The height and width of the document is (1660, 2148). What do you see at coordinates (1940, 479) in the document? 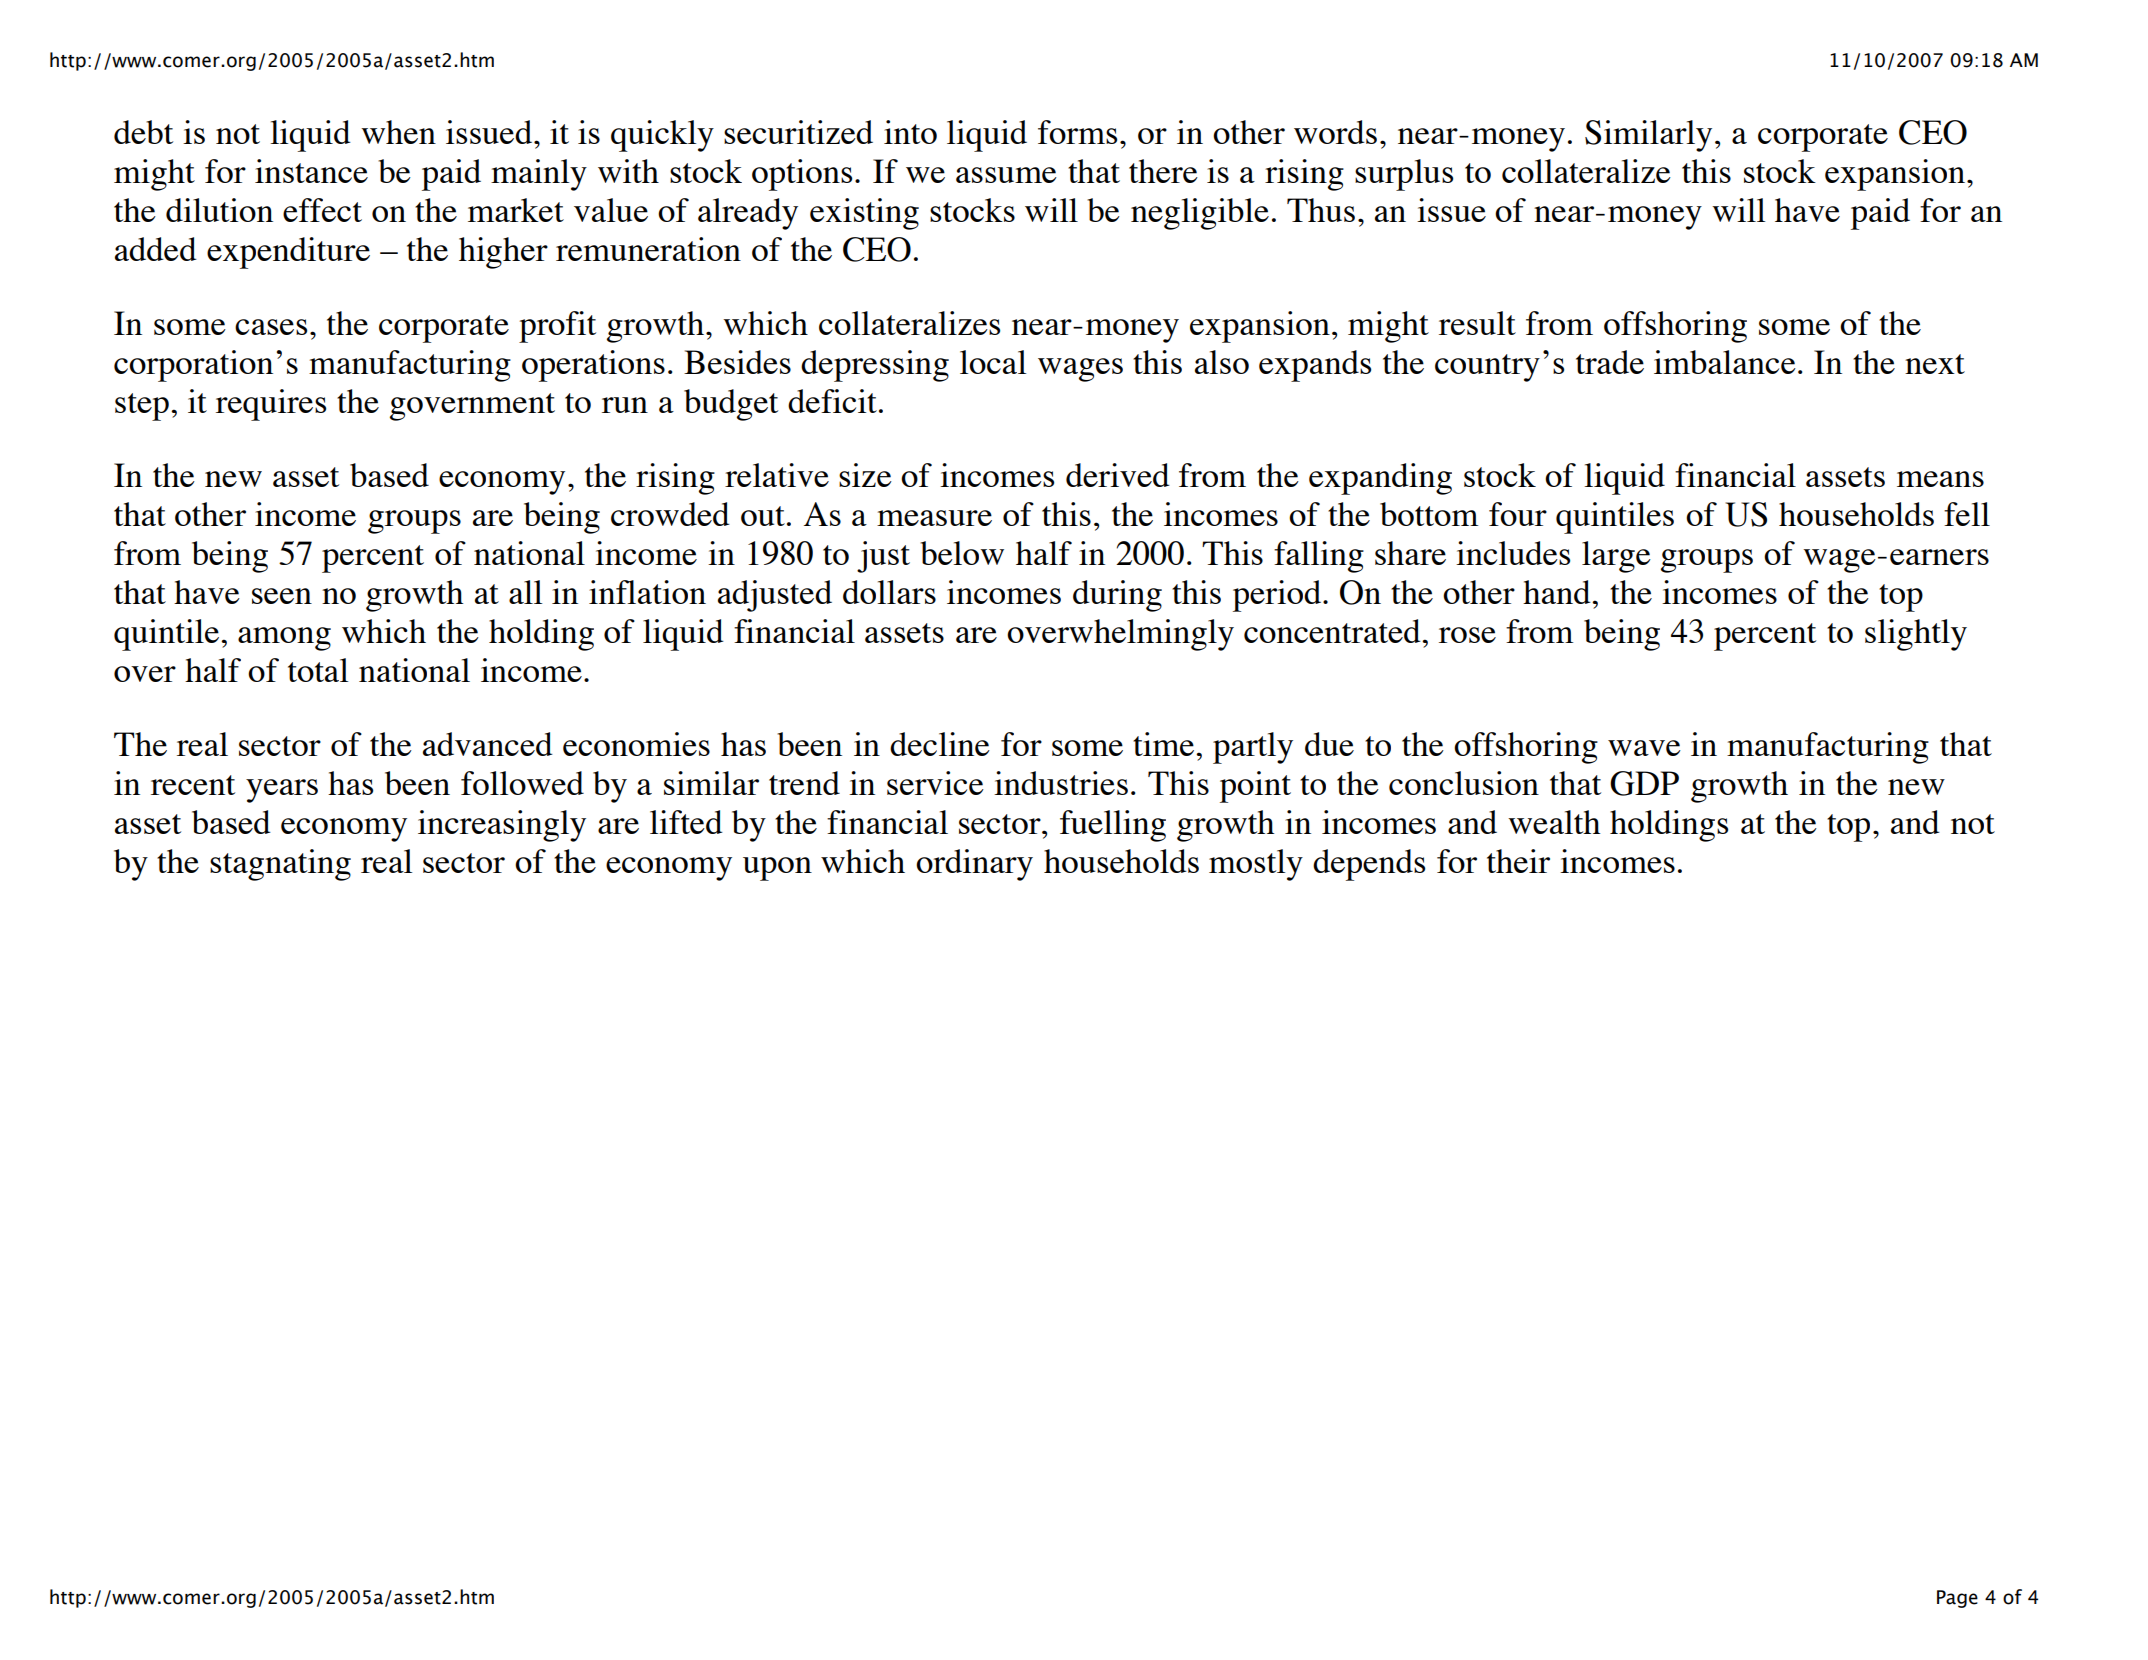
I see `means` at bounding box center [1940, 479].
